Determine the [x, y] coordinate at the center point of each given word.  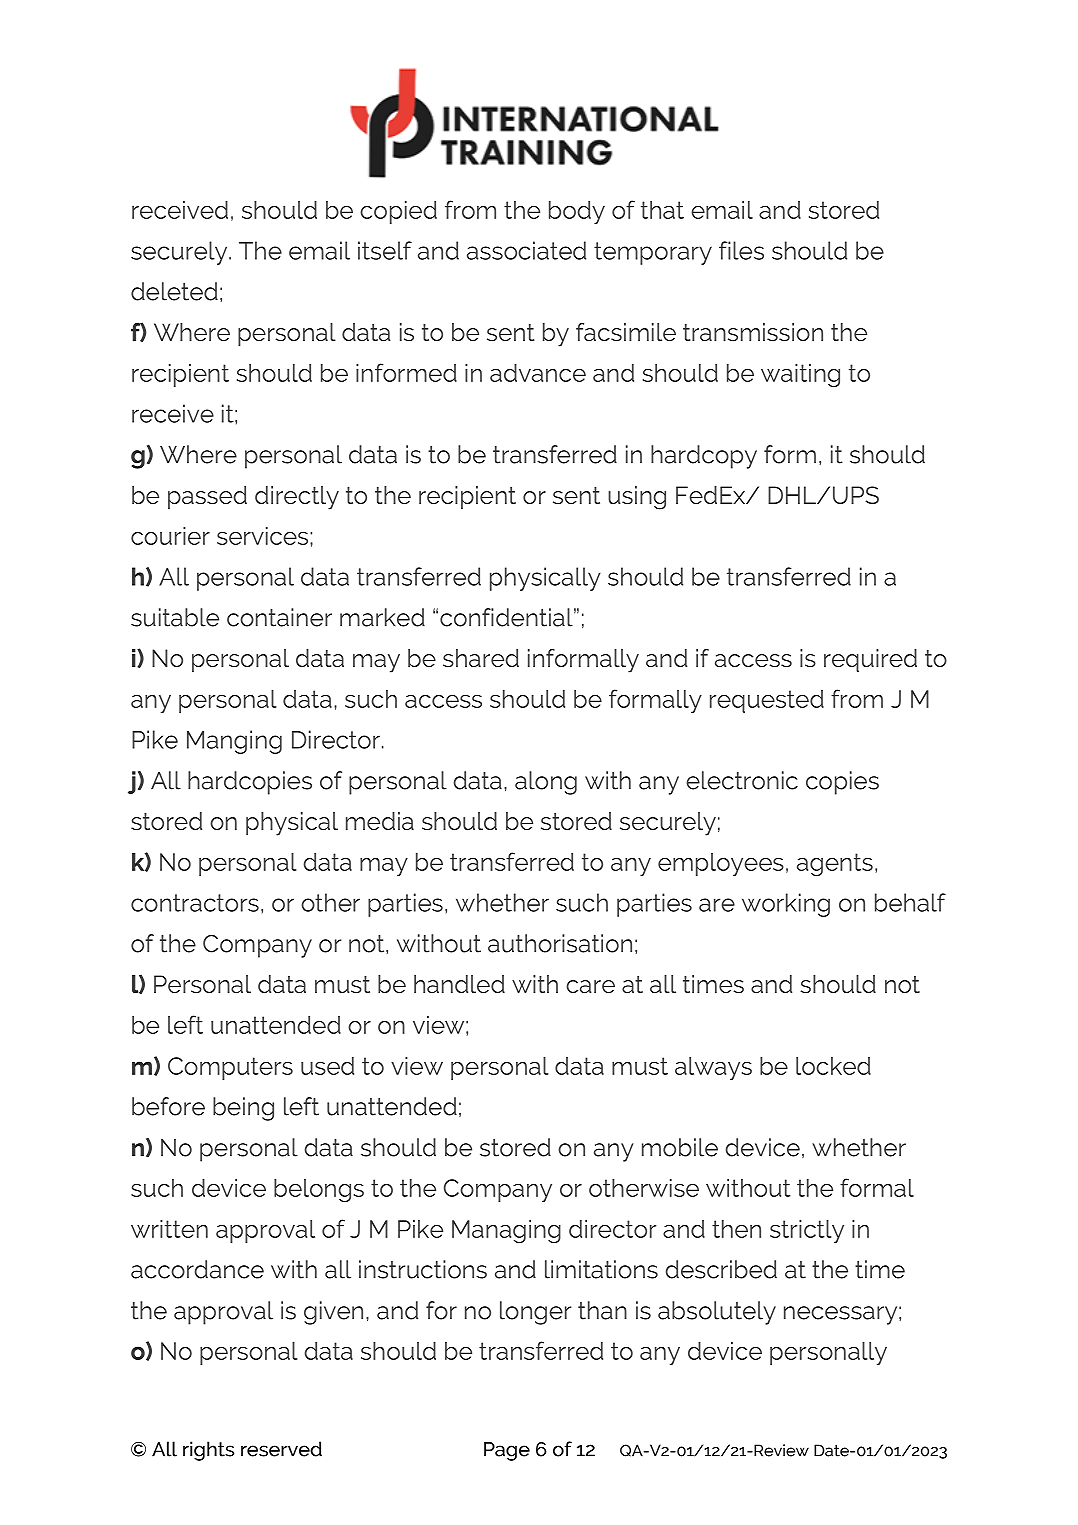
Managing [506, 1231]
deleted [174, 291]
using [637, 498]
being [243, 1109]
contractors [195, 903]
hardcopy [704, 457]
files [741, 250]
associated [526, 250]
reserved [281, 1449]
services [264, 536]
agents [835, 864]
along [546, 783]
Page [507, 1451]
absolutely [717, 1313]
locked [833, 1066]
